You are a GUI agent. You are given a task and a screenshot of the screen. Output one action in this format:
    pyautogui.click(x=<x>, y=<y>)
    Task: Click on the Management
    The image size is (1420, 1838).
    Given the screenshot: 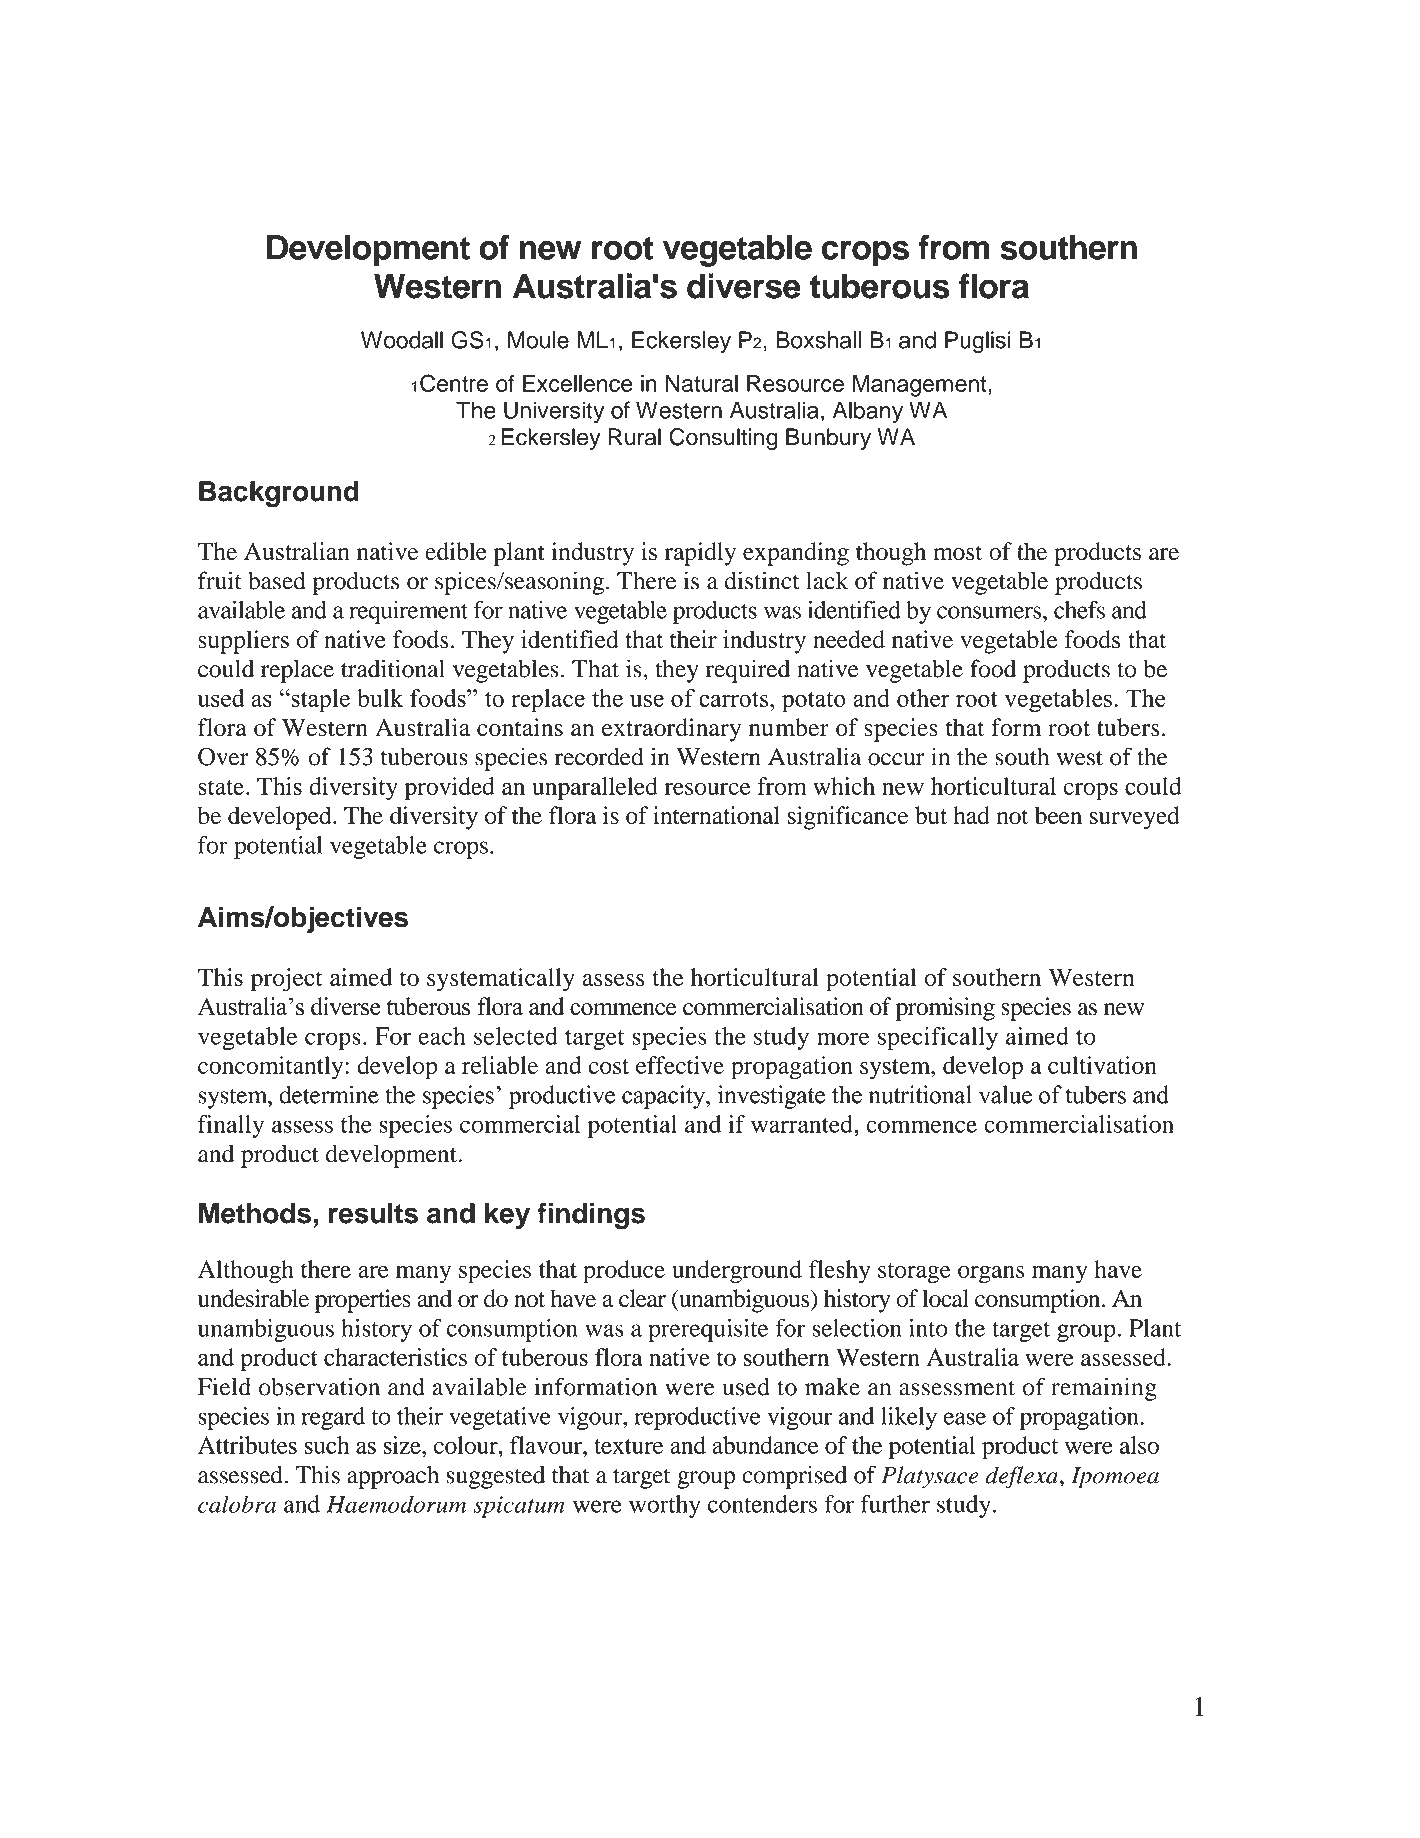 What is the action you would take?
    pyautogui.click(x=921, y=386)
